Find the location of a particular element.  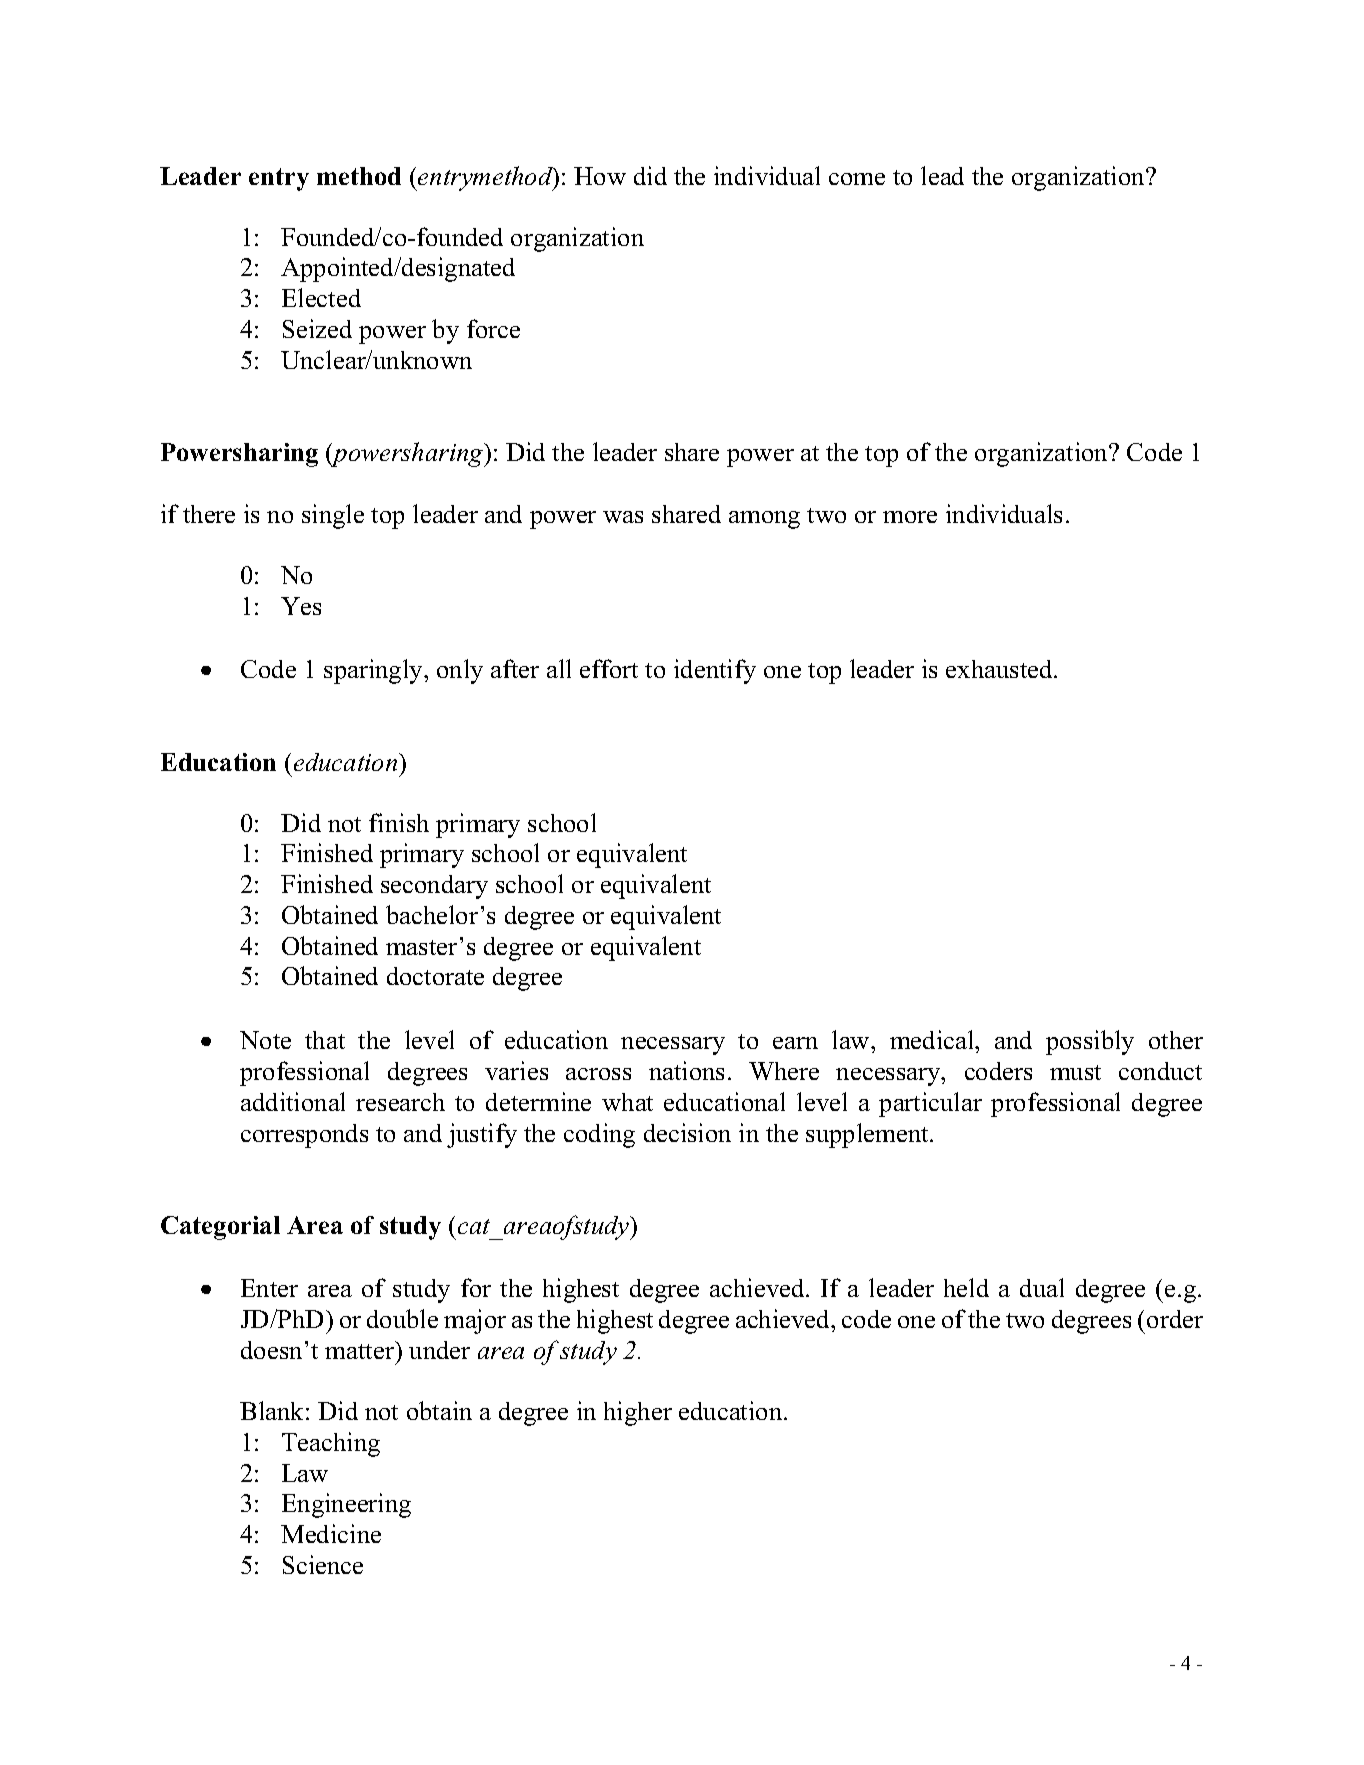

single is located at coordinates (333, 516).
